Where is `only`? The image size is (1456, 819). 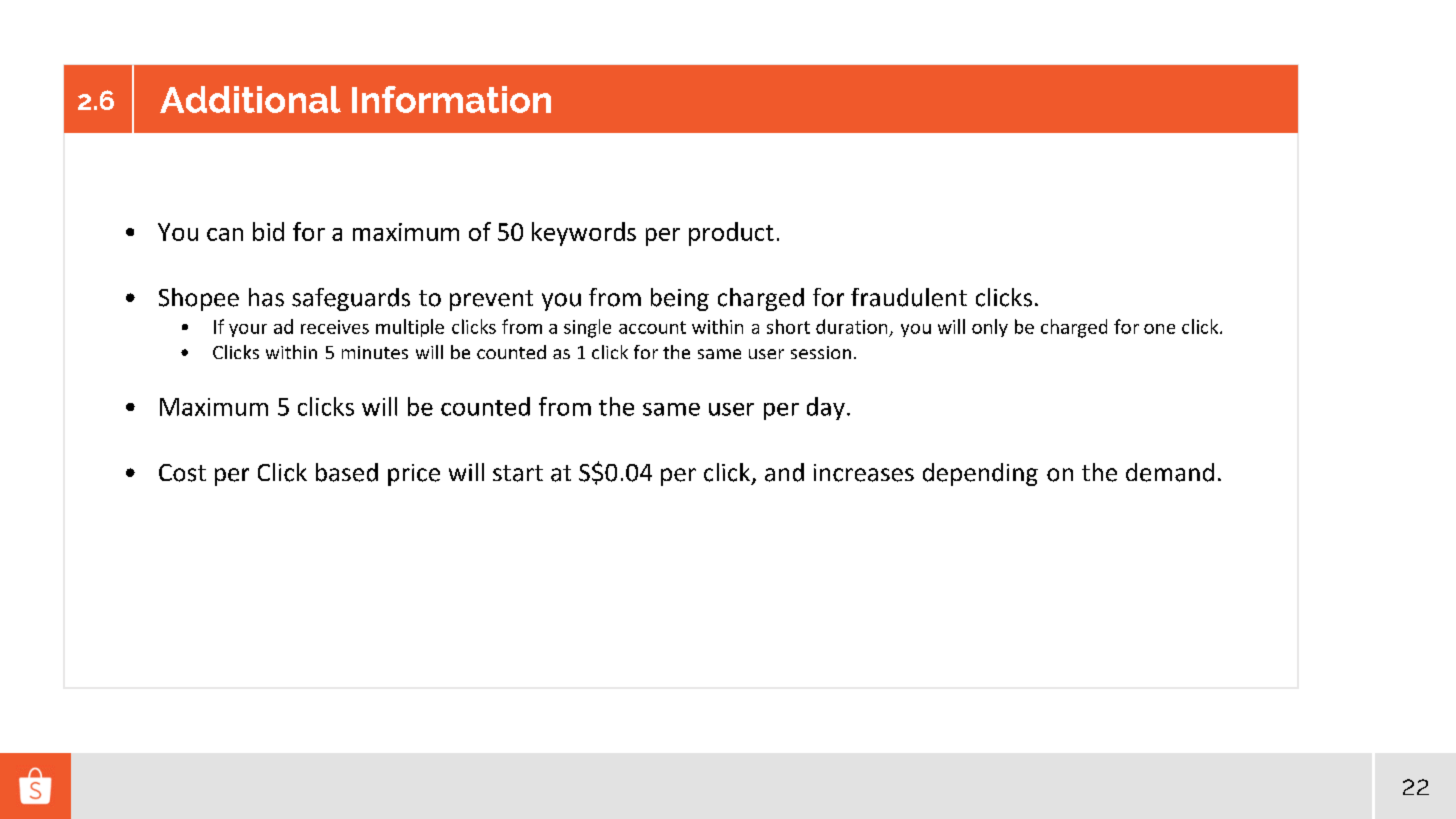 only is located at coordinates (990, 328).
